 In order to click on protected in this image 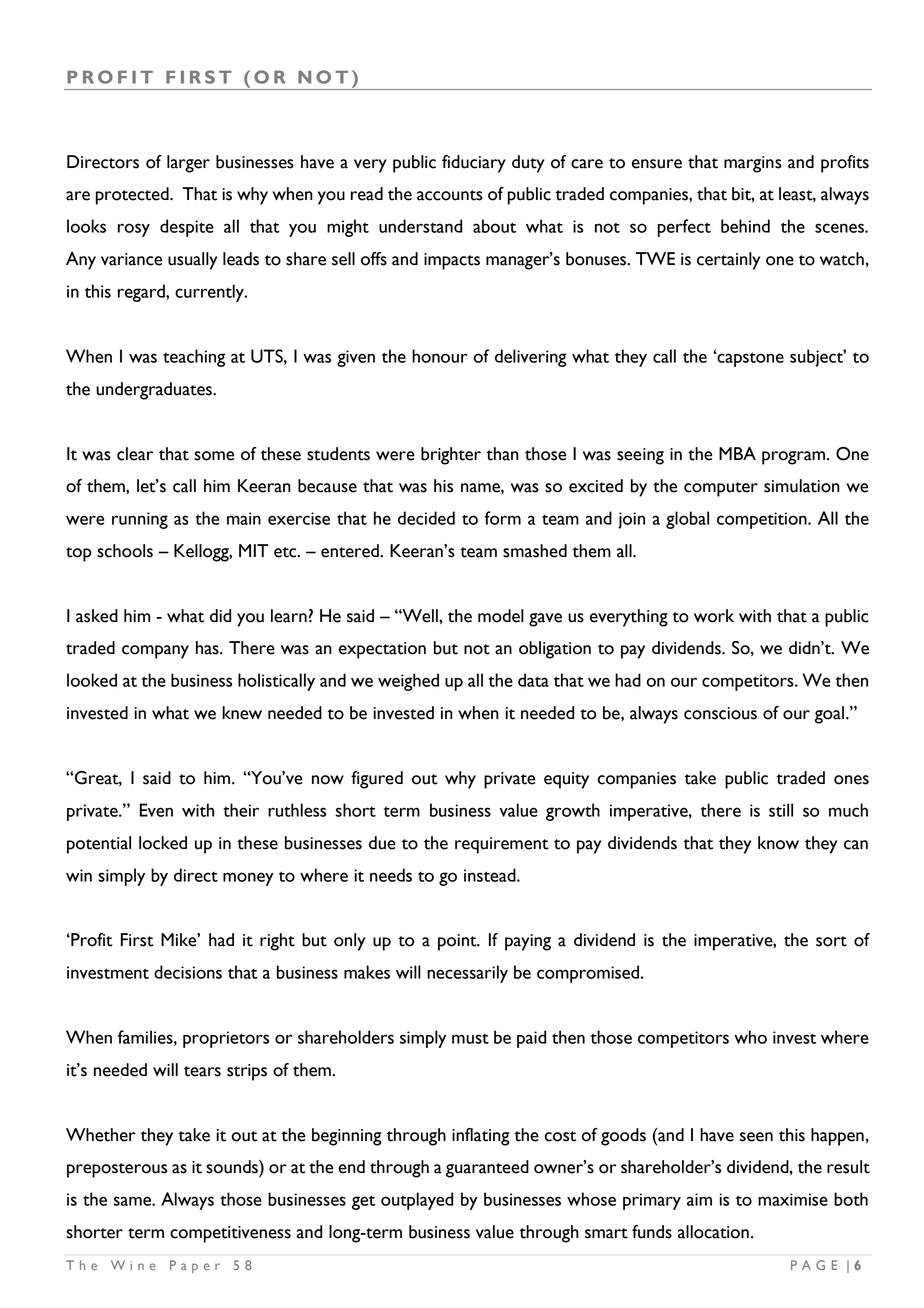, I will do `click(133, 196)`.
